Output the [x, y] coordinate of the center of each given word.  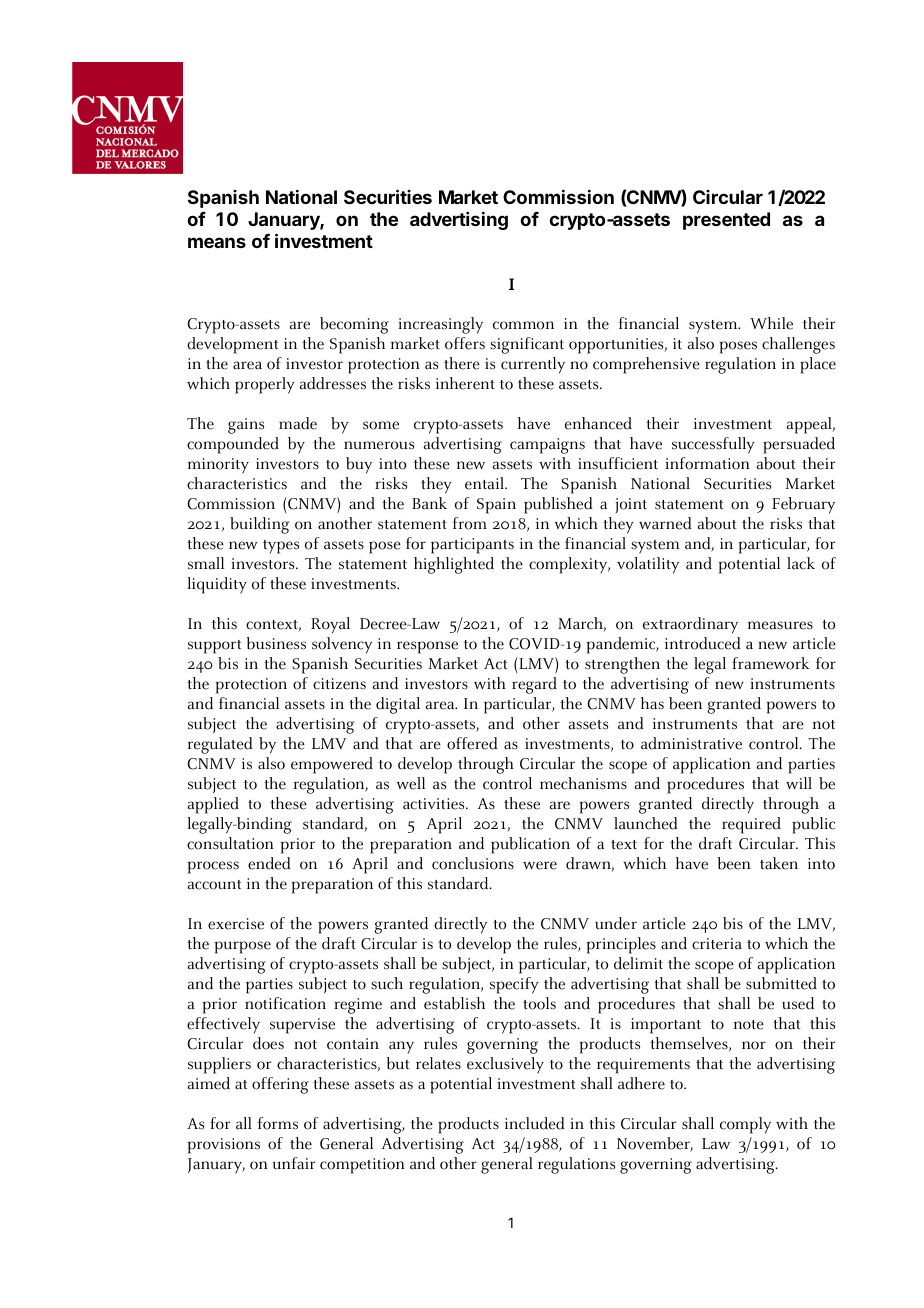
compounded [233, 445]
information [708, 463]
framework [771, 663]
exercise [236, 924]
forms [278, 1123]
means [217, 242]
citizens [339, 684]
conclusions [473, 863]
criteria [717, 944]
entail [485, 483]
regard [534, 685]
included [535, 1123]
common [523, 325]
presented [726, 221]
